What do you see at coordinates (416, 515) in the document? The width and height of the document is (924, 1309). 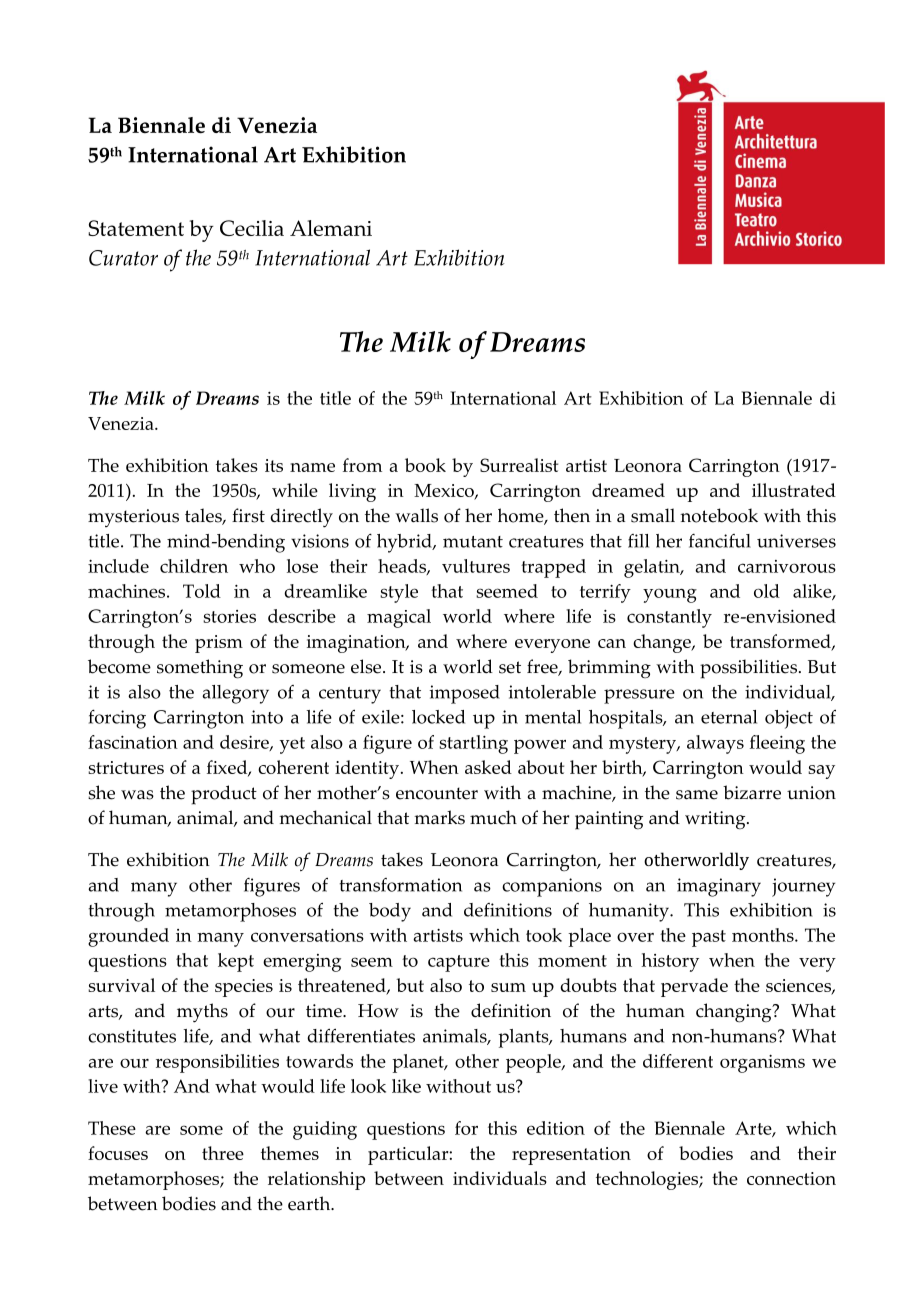 I see `walls` at bounding box center [416, 515].
